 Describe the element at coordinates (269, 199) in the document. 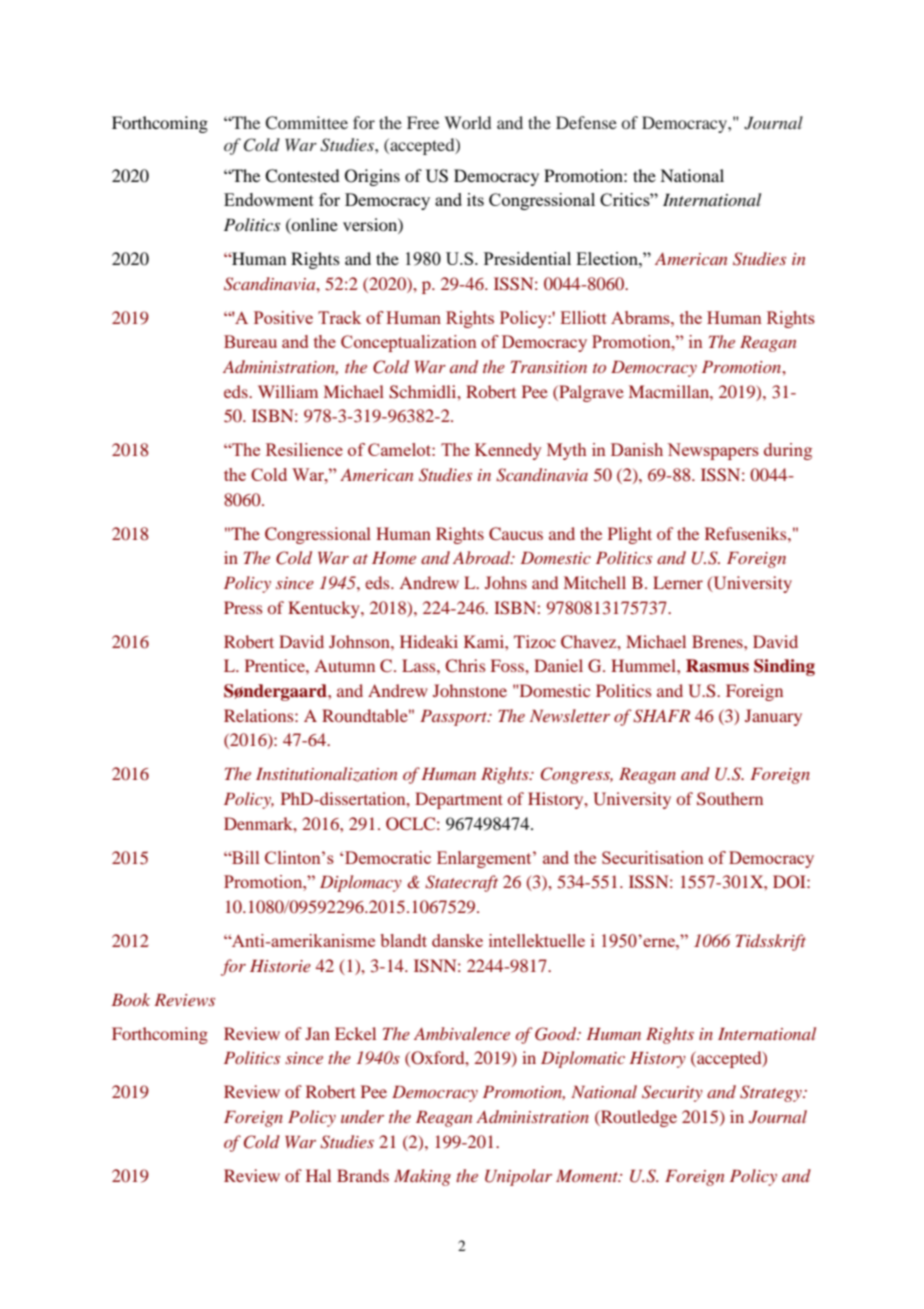

I see `Endowment` at that location.
